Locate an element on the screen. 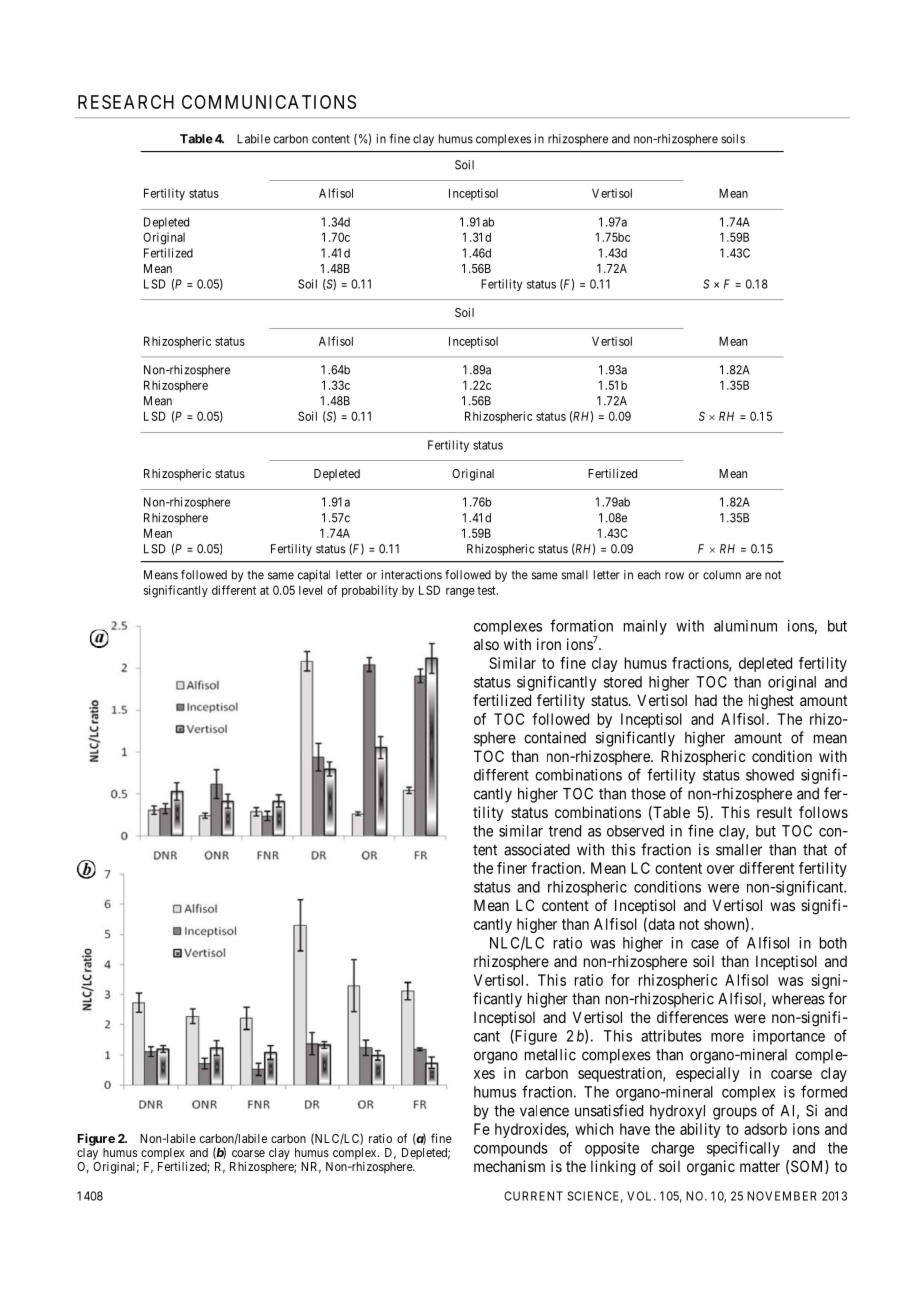  aluminum is located at coordinates (745, 626).
